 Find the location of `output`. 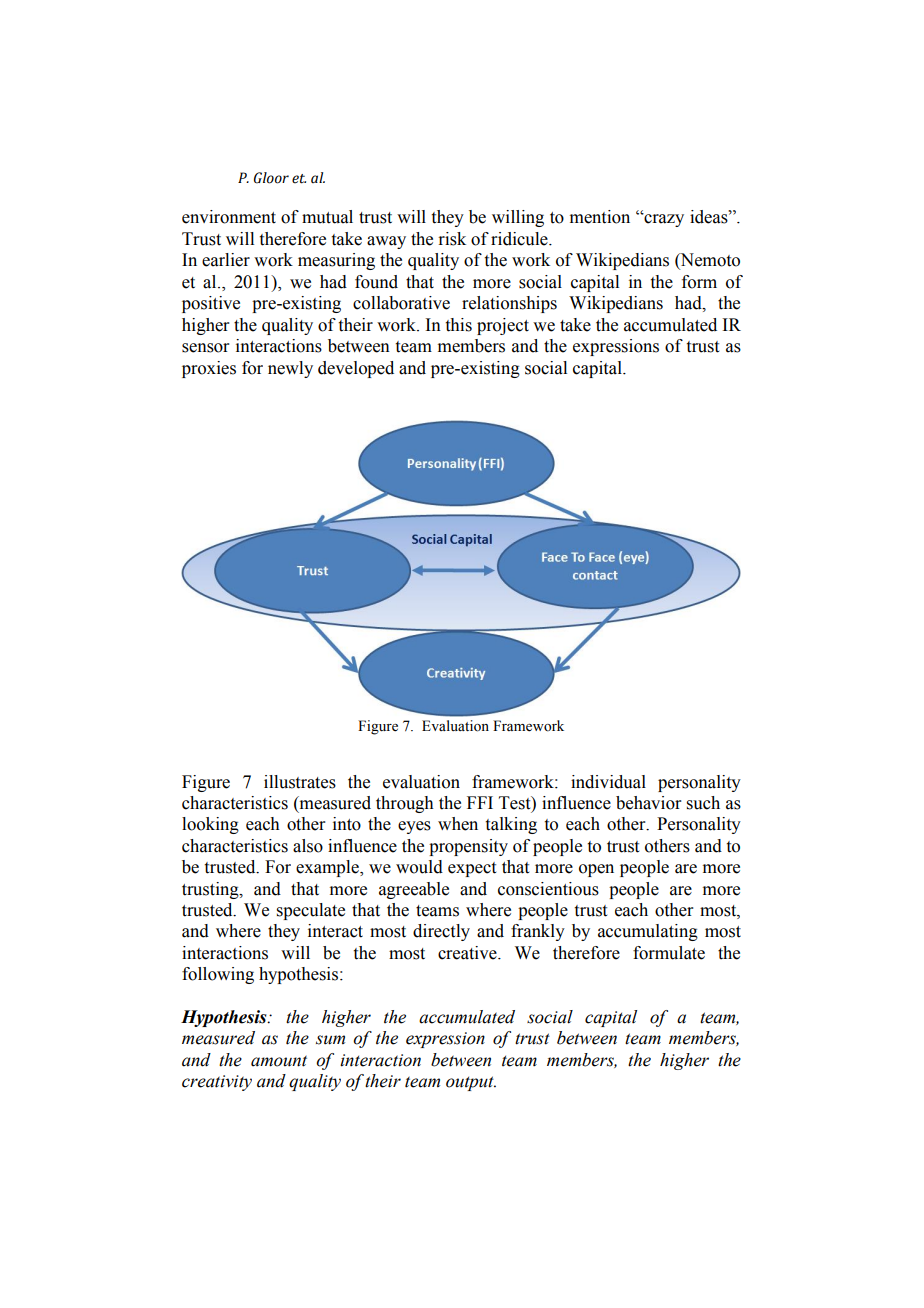

output is located at coordinates (471, 1083).
